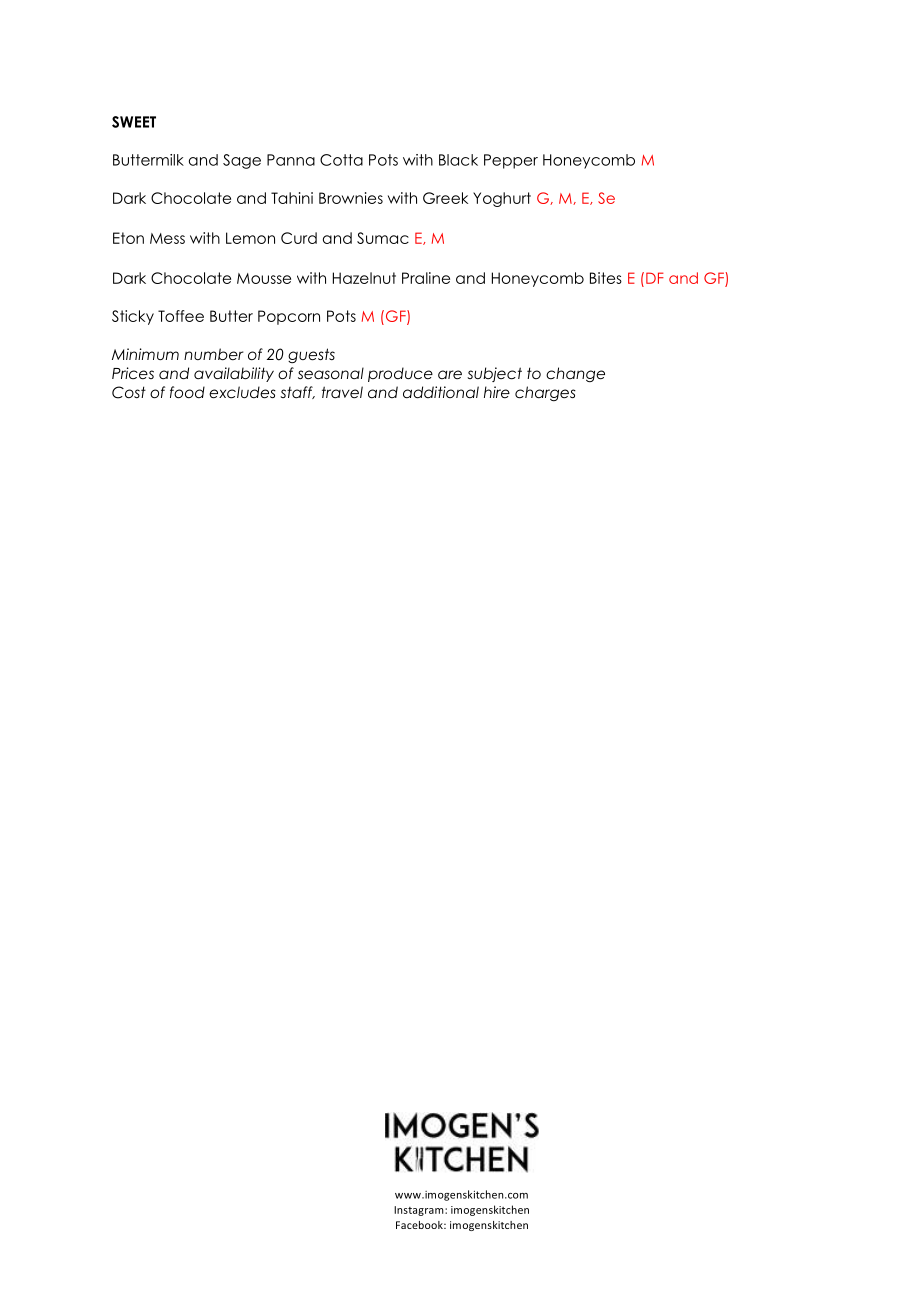 The width and height of the screenshot is (924, 1308). Describe the element at coordinates (129, 392) in the screenshot. I see `Cost` at that location.
